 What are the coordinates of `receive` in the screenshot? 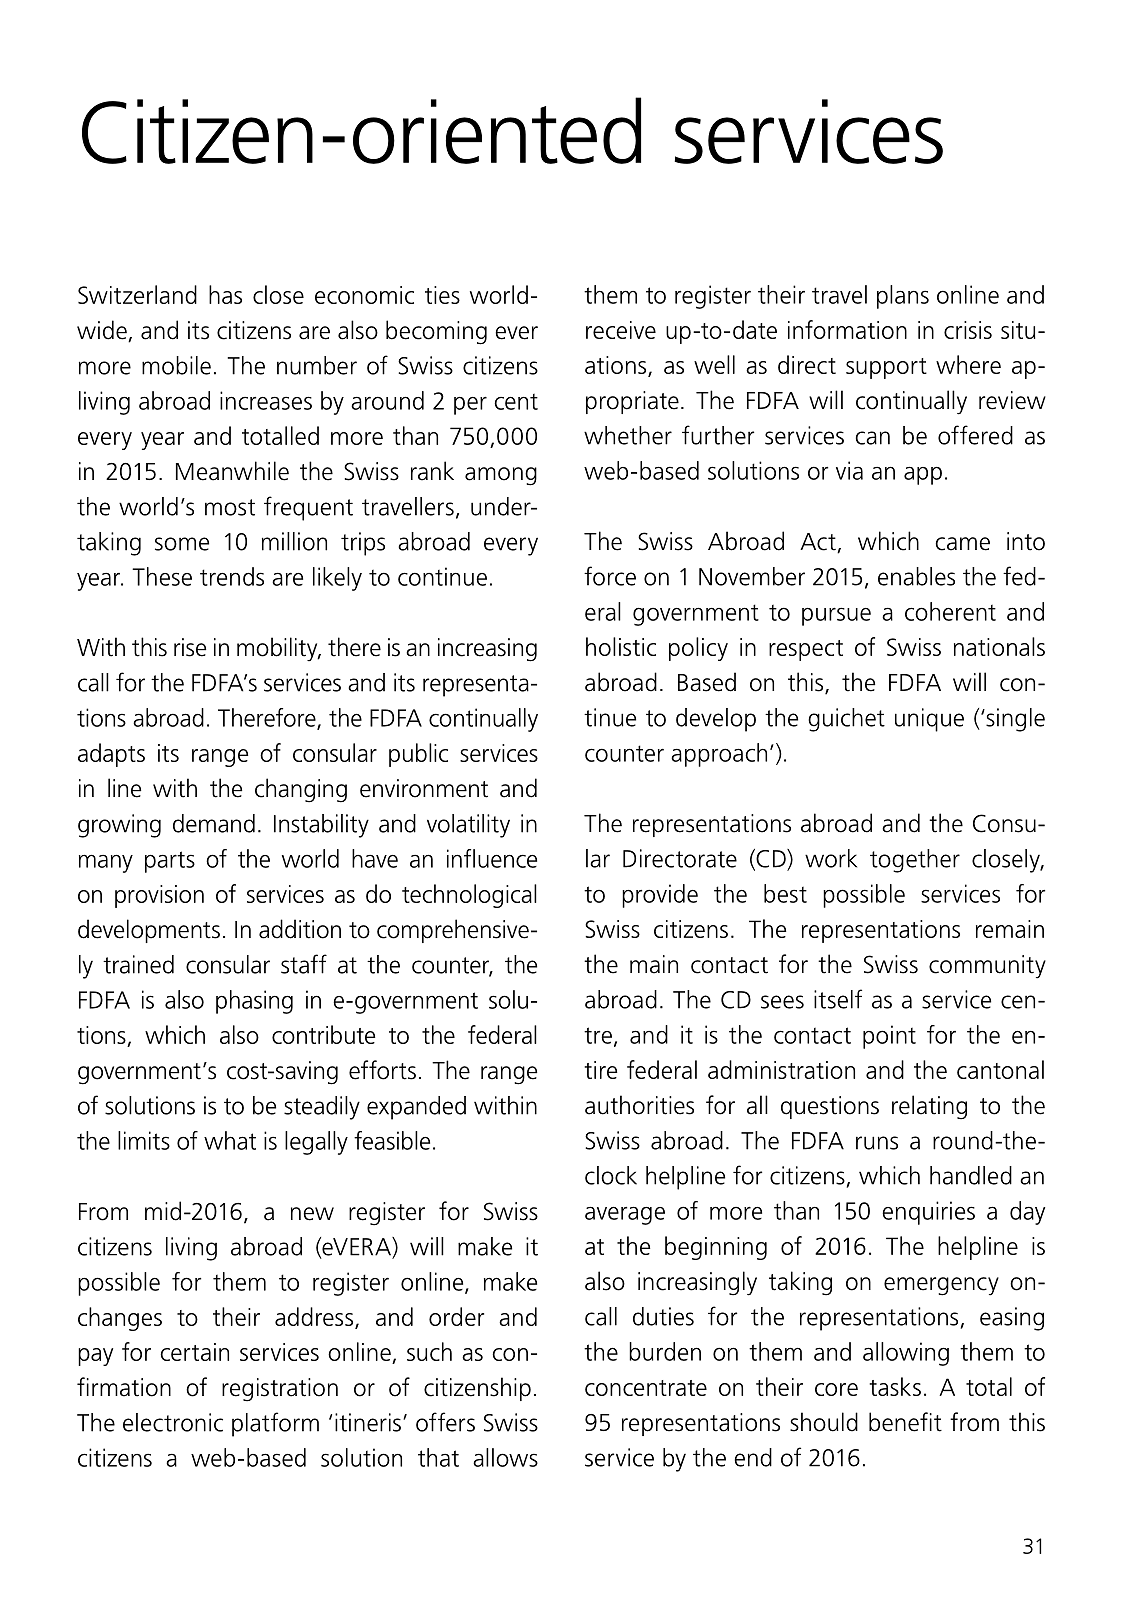 It's located at (621, 330).
